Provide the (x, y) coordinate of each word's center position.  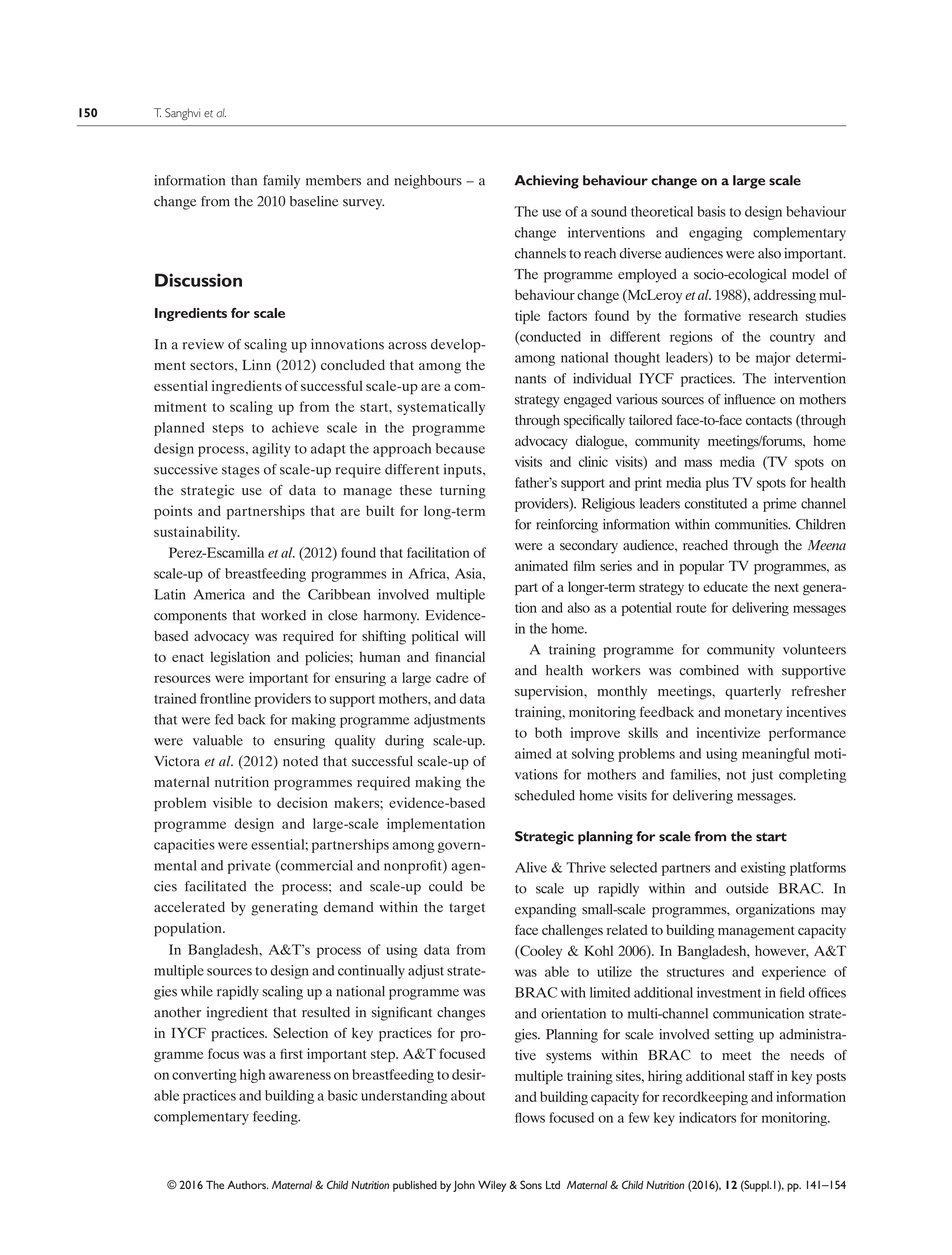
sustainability (197, 533)
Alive (531, 867)
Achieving (546, 182)
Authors (247, 1184)
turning (463, 492)
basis (711, 211)
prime (780, 505)
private (249, 867)
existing (763, 869)
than (244, 180)
